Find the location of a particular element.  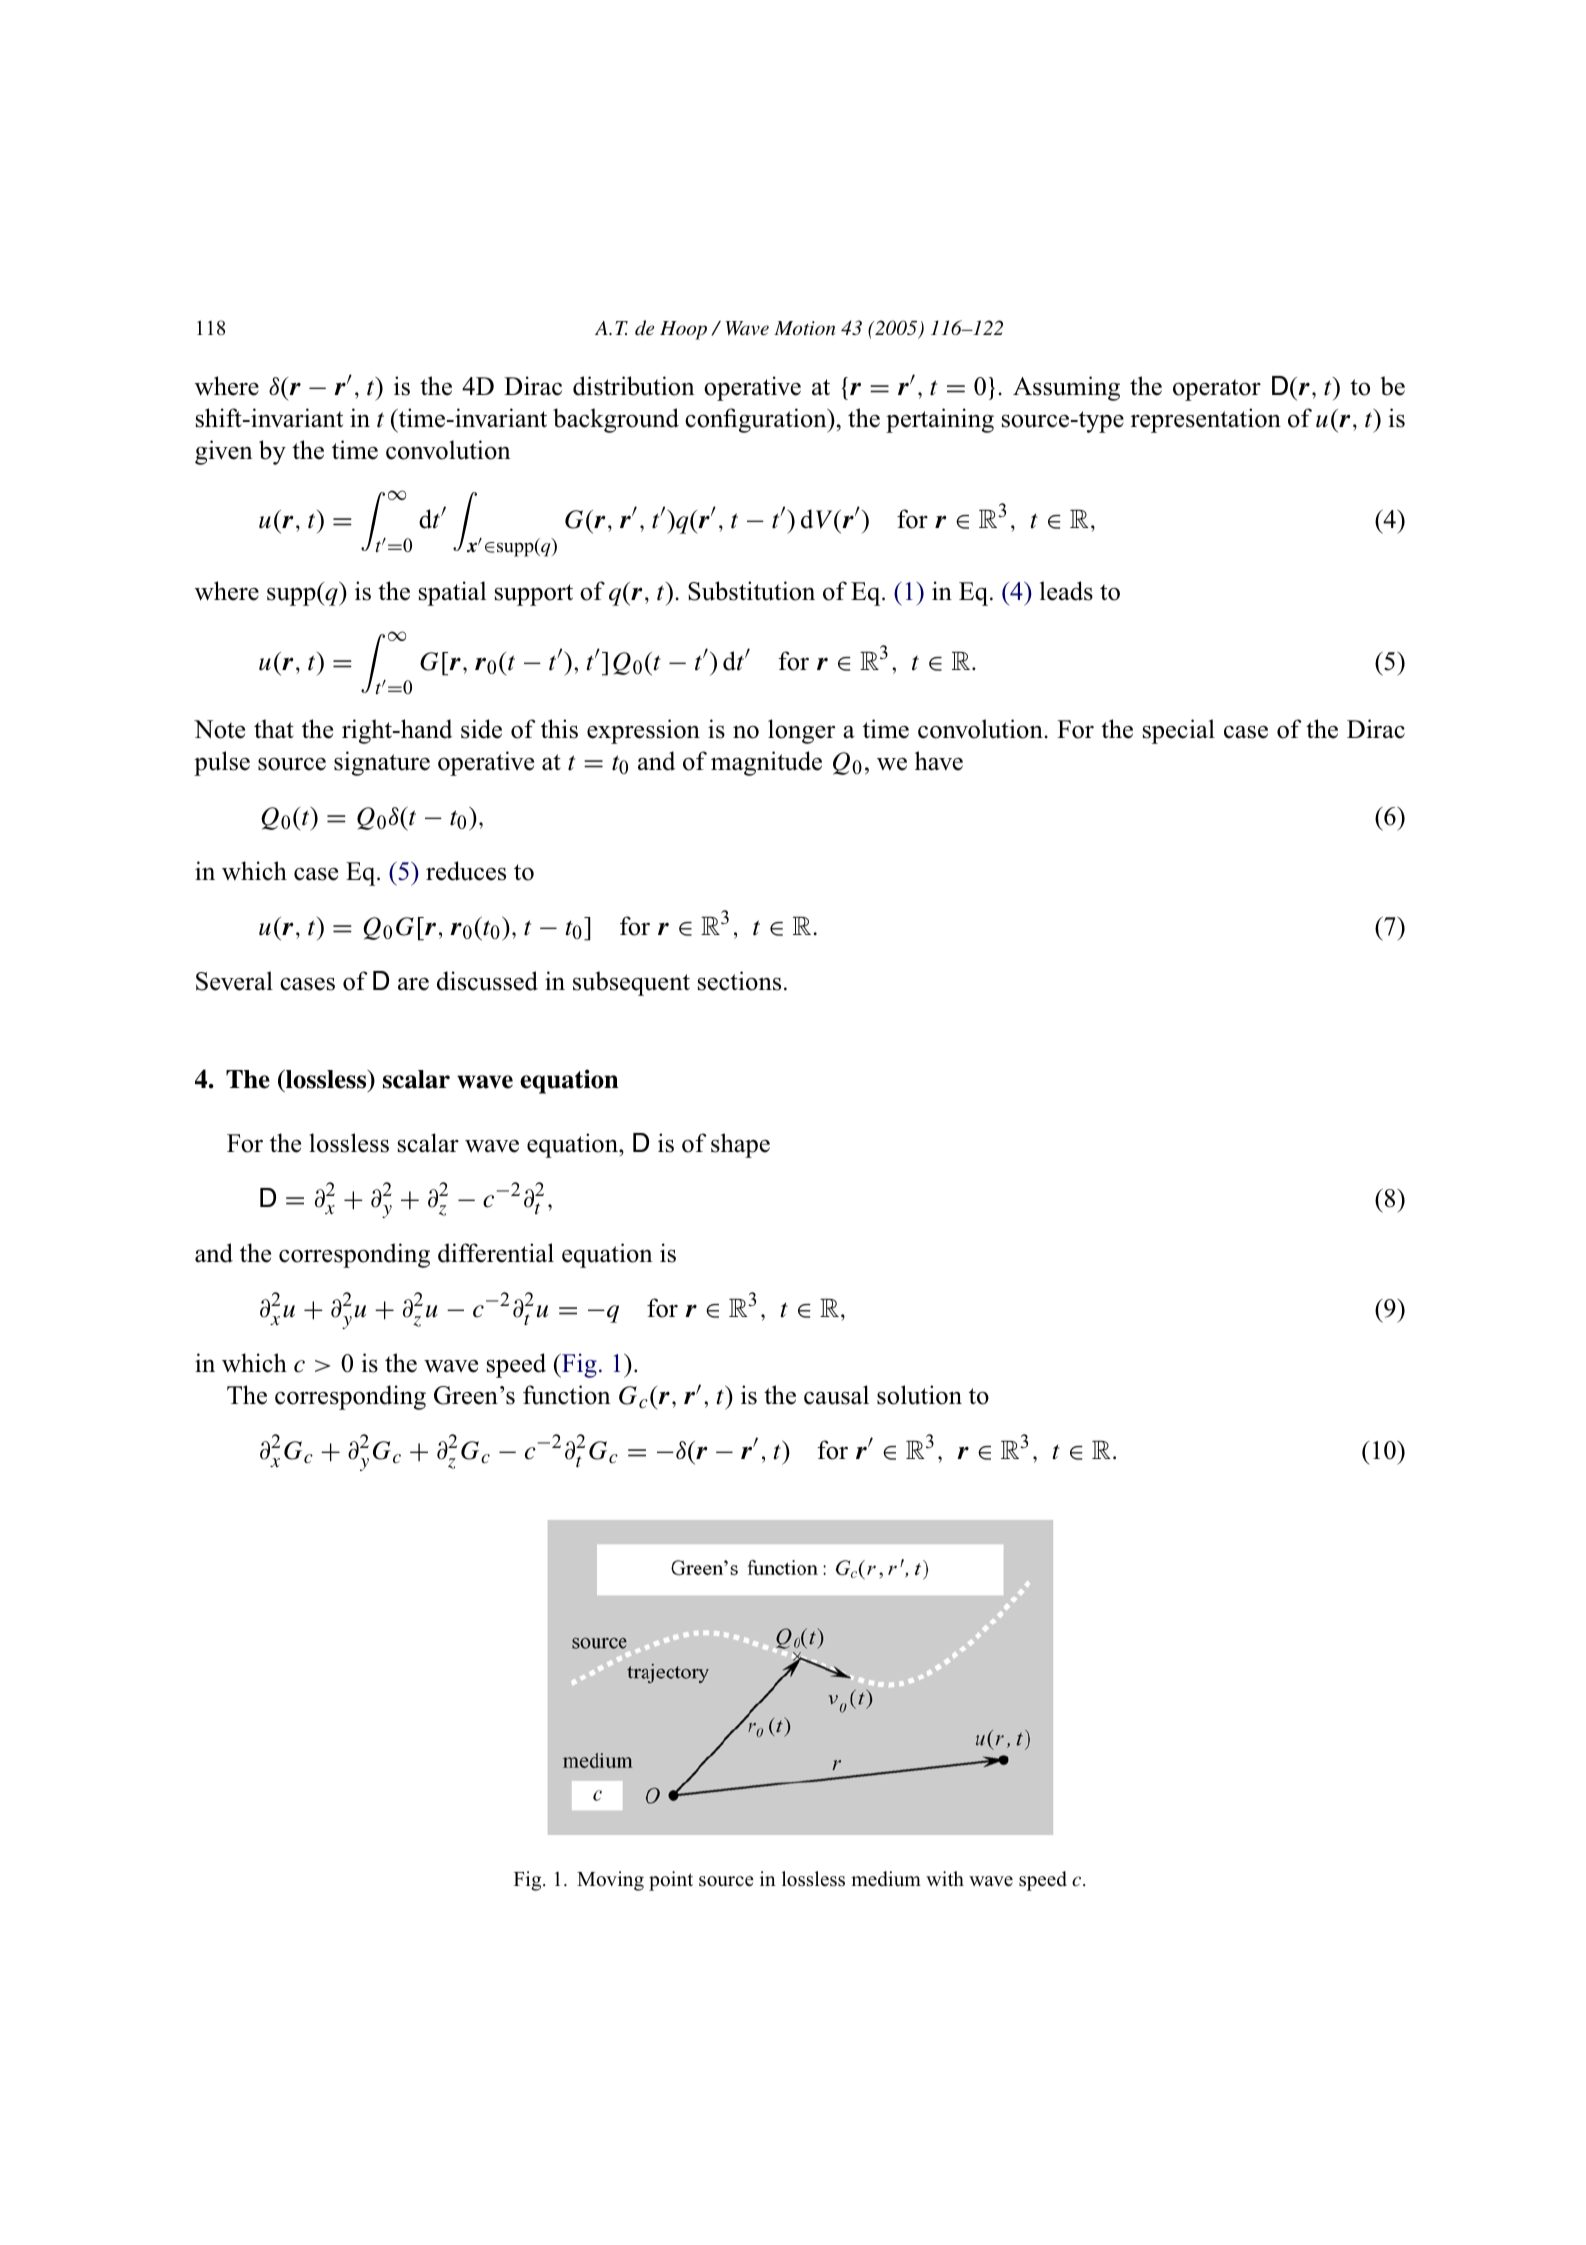

are is located at coordinates (413, 984).
